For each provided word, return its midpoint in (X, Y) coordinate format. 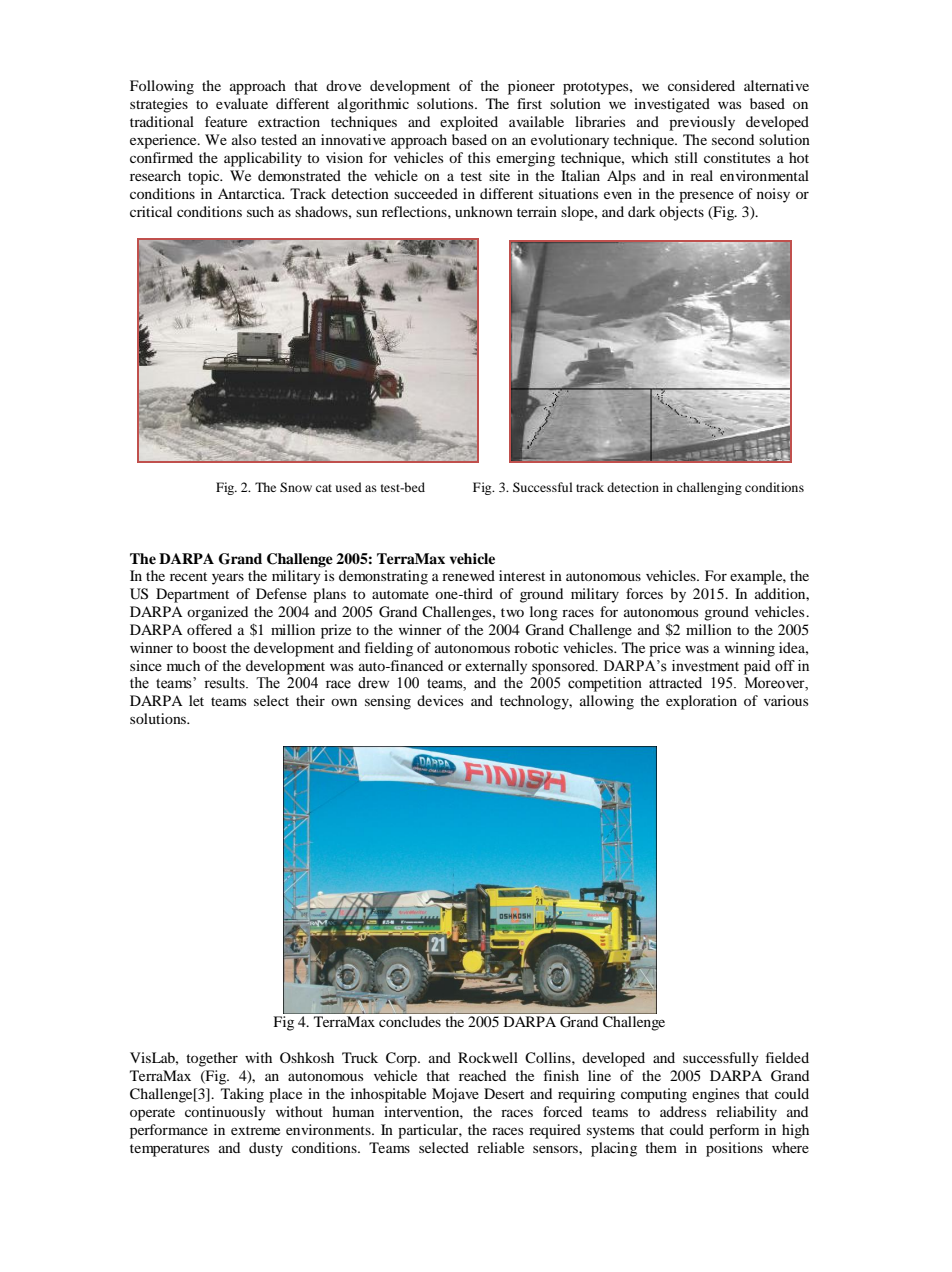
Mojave (455, 1095)
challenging (709, 488)
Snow (296, 487)
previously (702, 123)
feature (226, 121)
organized (217, 613)
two (512, 612)
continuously (225, 1113)
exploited (469, 123)
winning (750, 649)
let (196, 700)
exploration (701, 702)
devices (440, 700)
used (349, 487)
